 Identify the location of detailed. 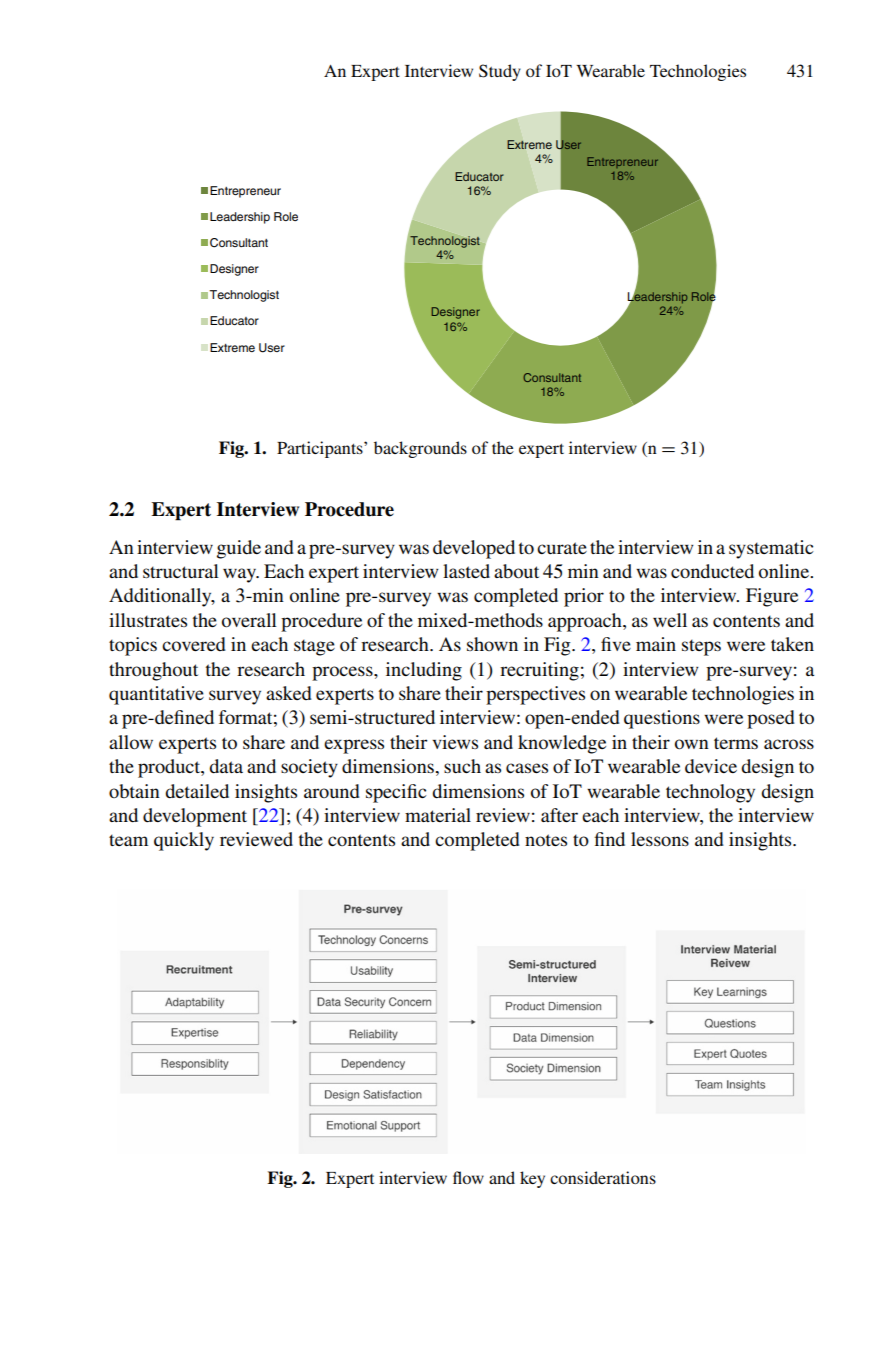
(197, 791).
